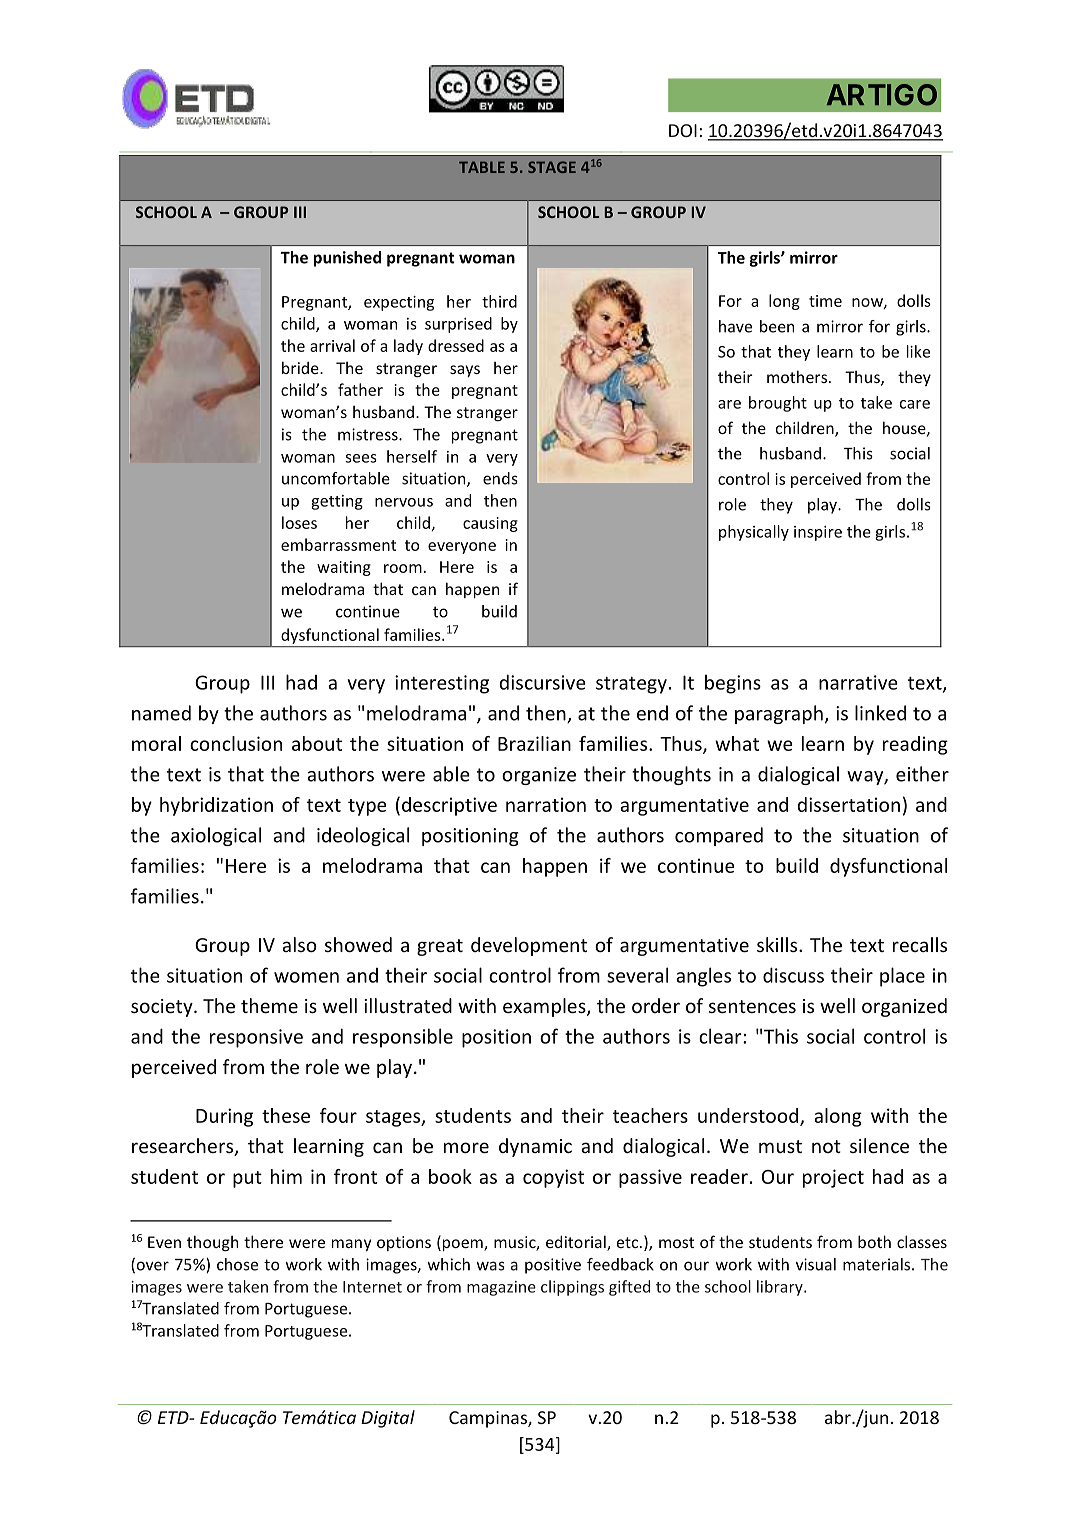 The width and height of the screenshot is (1079, 1525). What do you see at coordinates (236, 743) in the screenshot?
I see `conclusion` at bounding box center [236, 743].
